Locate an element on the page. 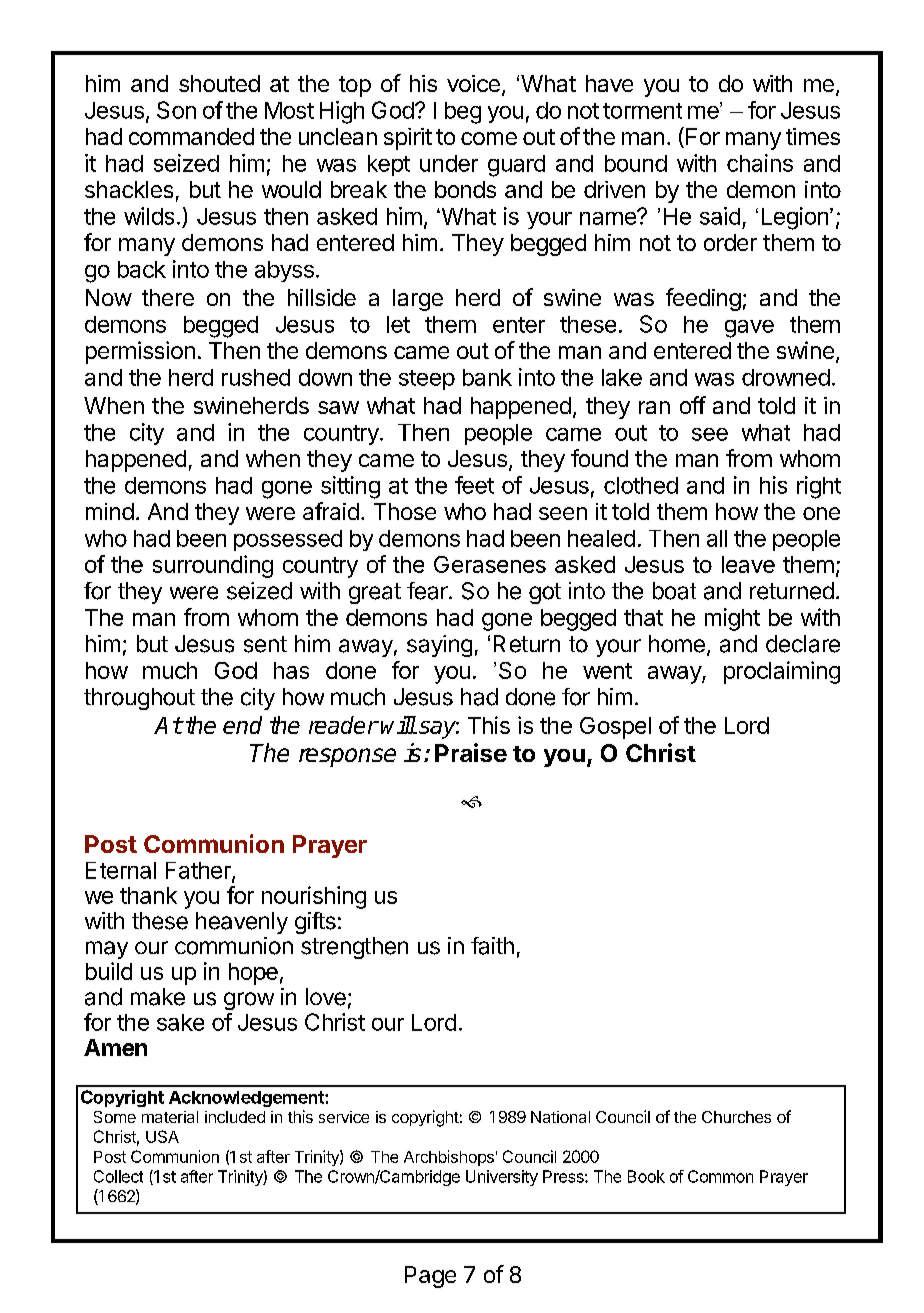  chains is located at coordinates (760, 163).
